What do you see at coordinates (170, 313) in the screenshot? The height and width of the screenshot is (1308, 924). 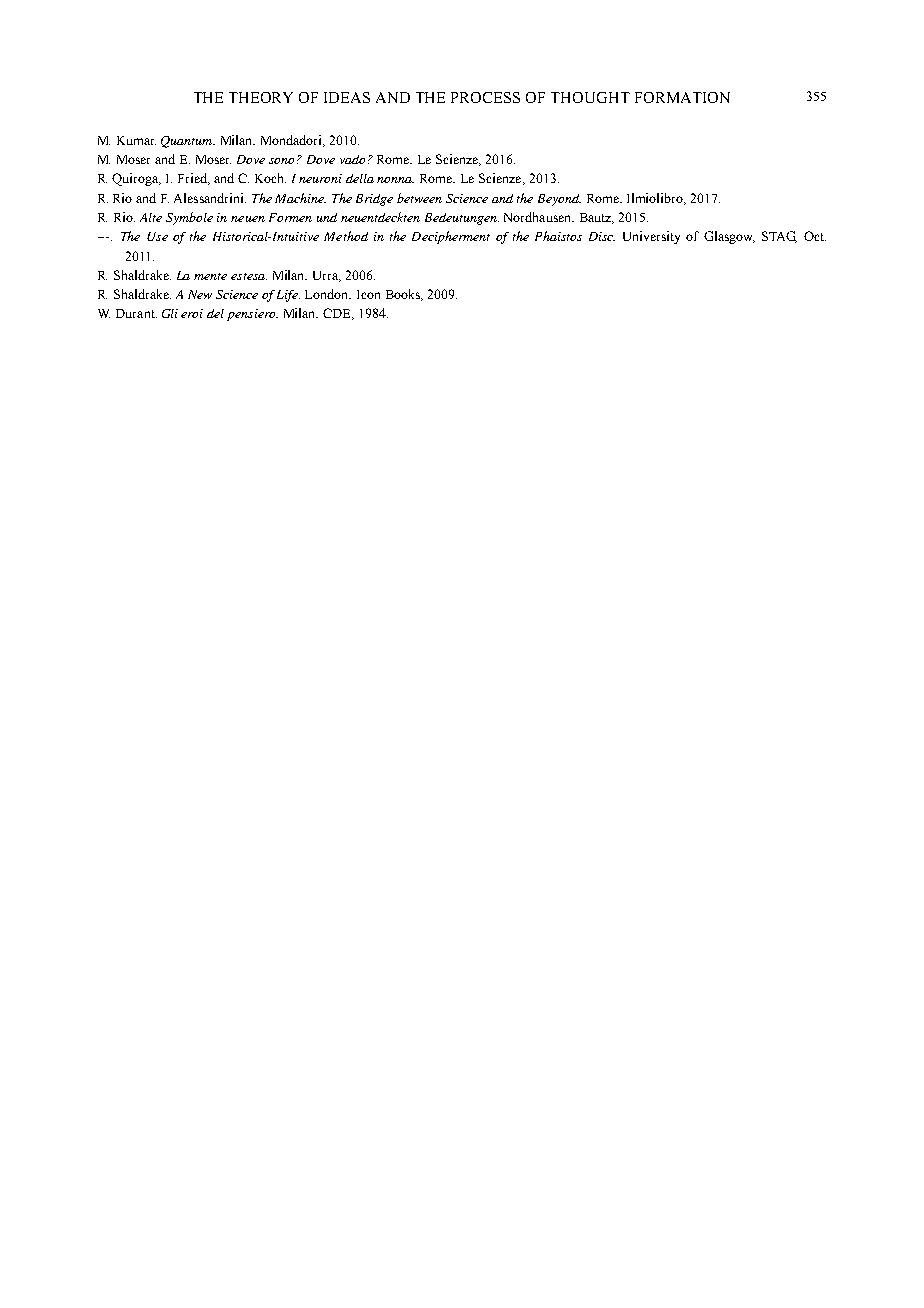 I see `Gli` at bounding box center [170, 313].
